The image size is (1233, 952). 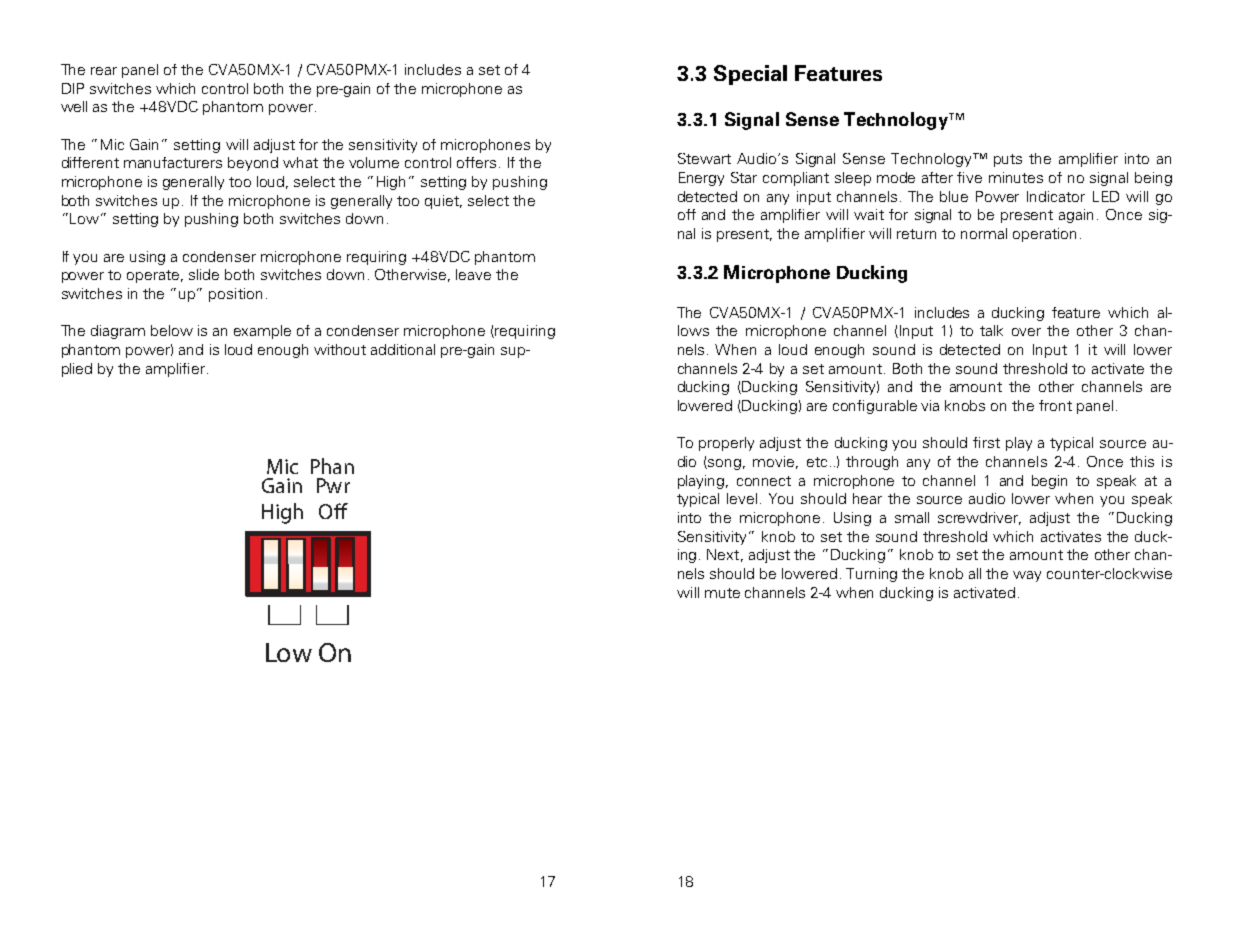 What do you see at coordinates (172, 330) in the screenshot?
I see `below` at bounding box center [172, 330].
